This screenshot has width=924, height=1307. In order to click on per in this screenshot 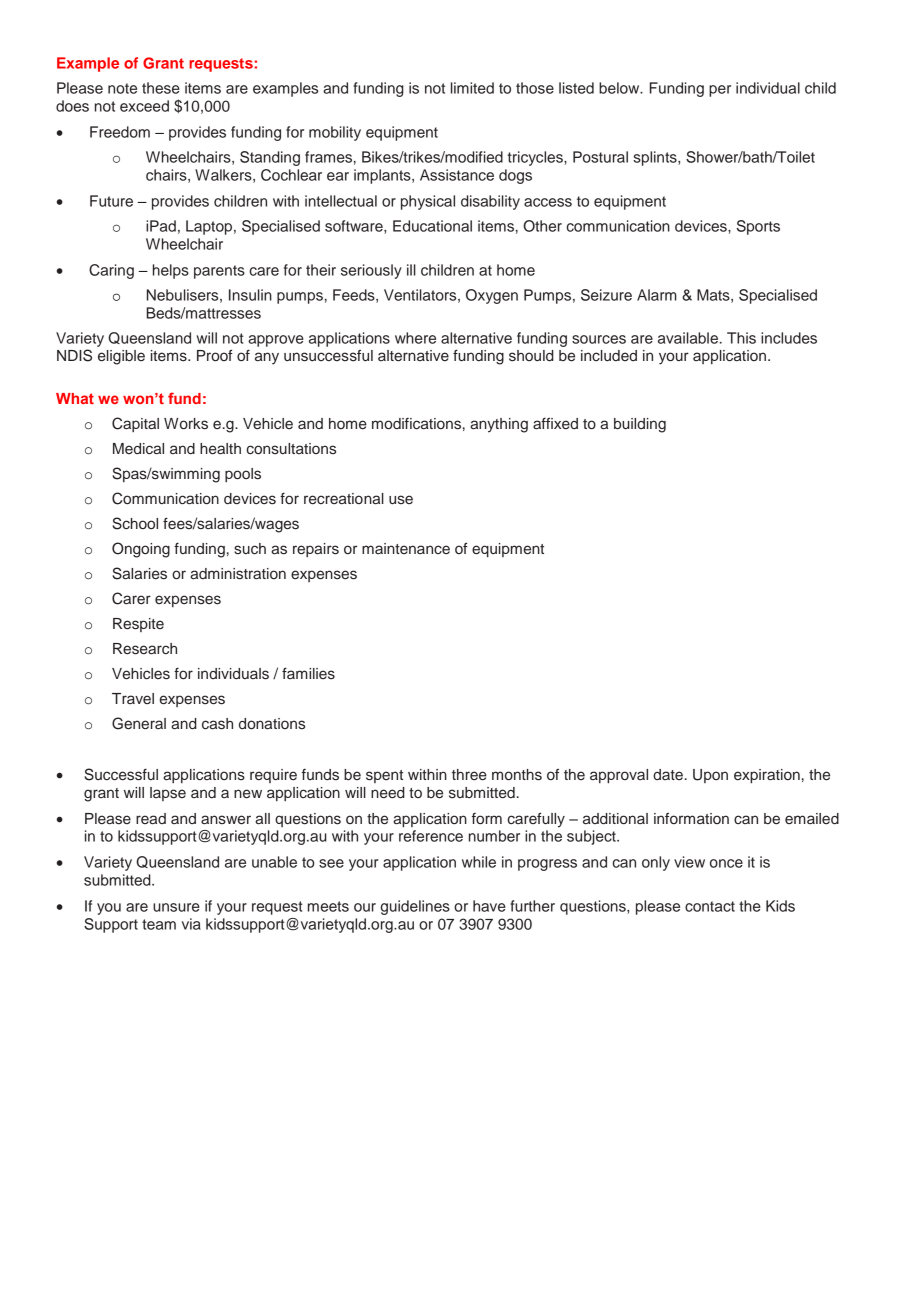, I will do `click(720, 91)`.
